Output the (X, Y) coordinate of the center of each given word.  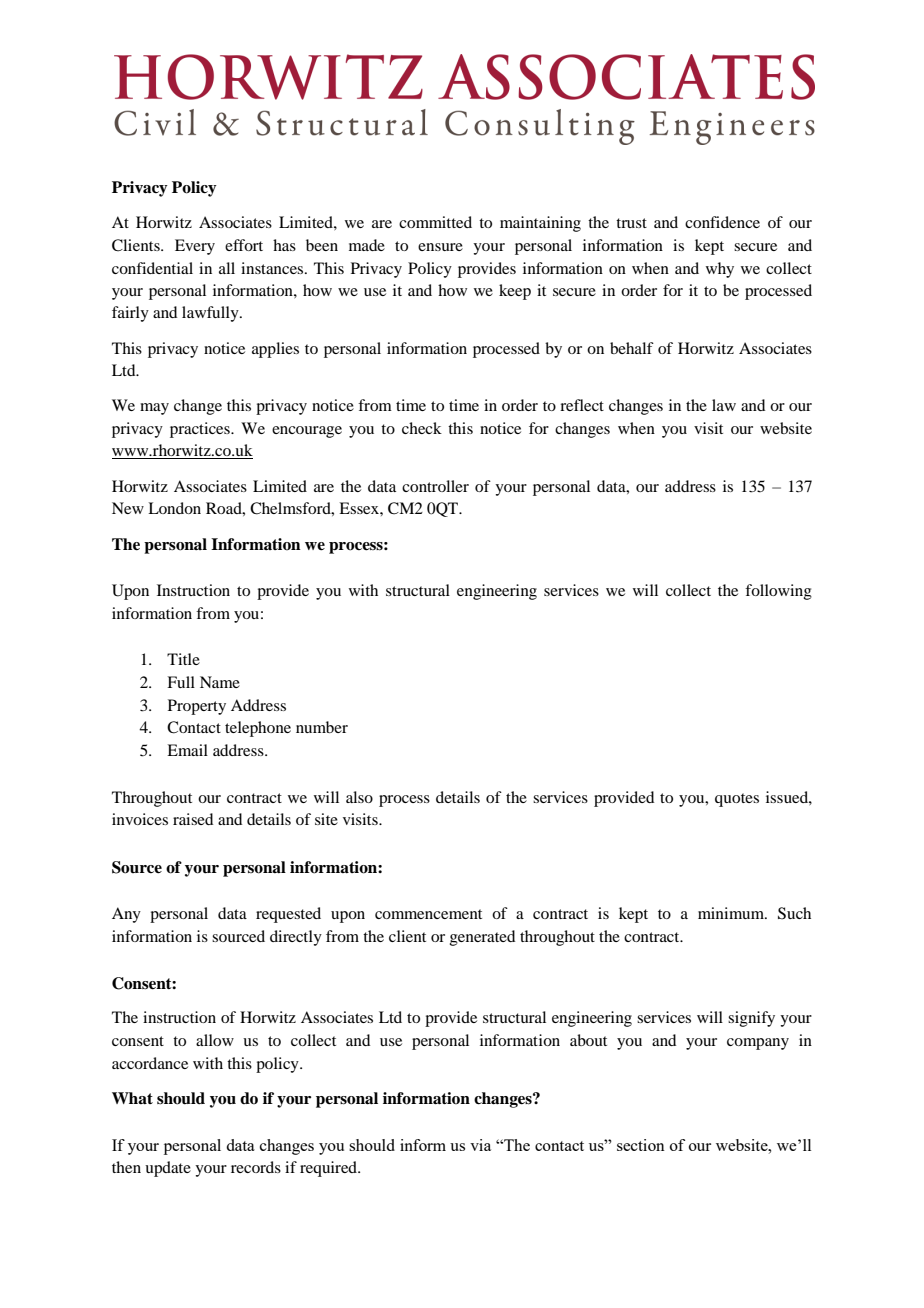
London (174, 508)
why (720, 270)
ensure (440, 247)
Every (195, 247)
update (168, 1169)
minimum (732, 913)
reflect (582, 405)
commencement (428, 914)
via (480, 1145)
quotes (737, 800)
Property (197, 707)
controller (435, 486)
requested (288, 915)
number (322, 727)
